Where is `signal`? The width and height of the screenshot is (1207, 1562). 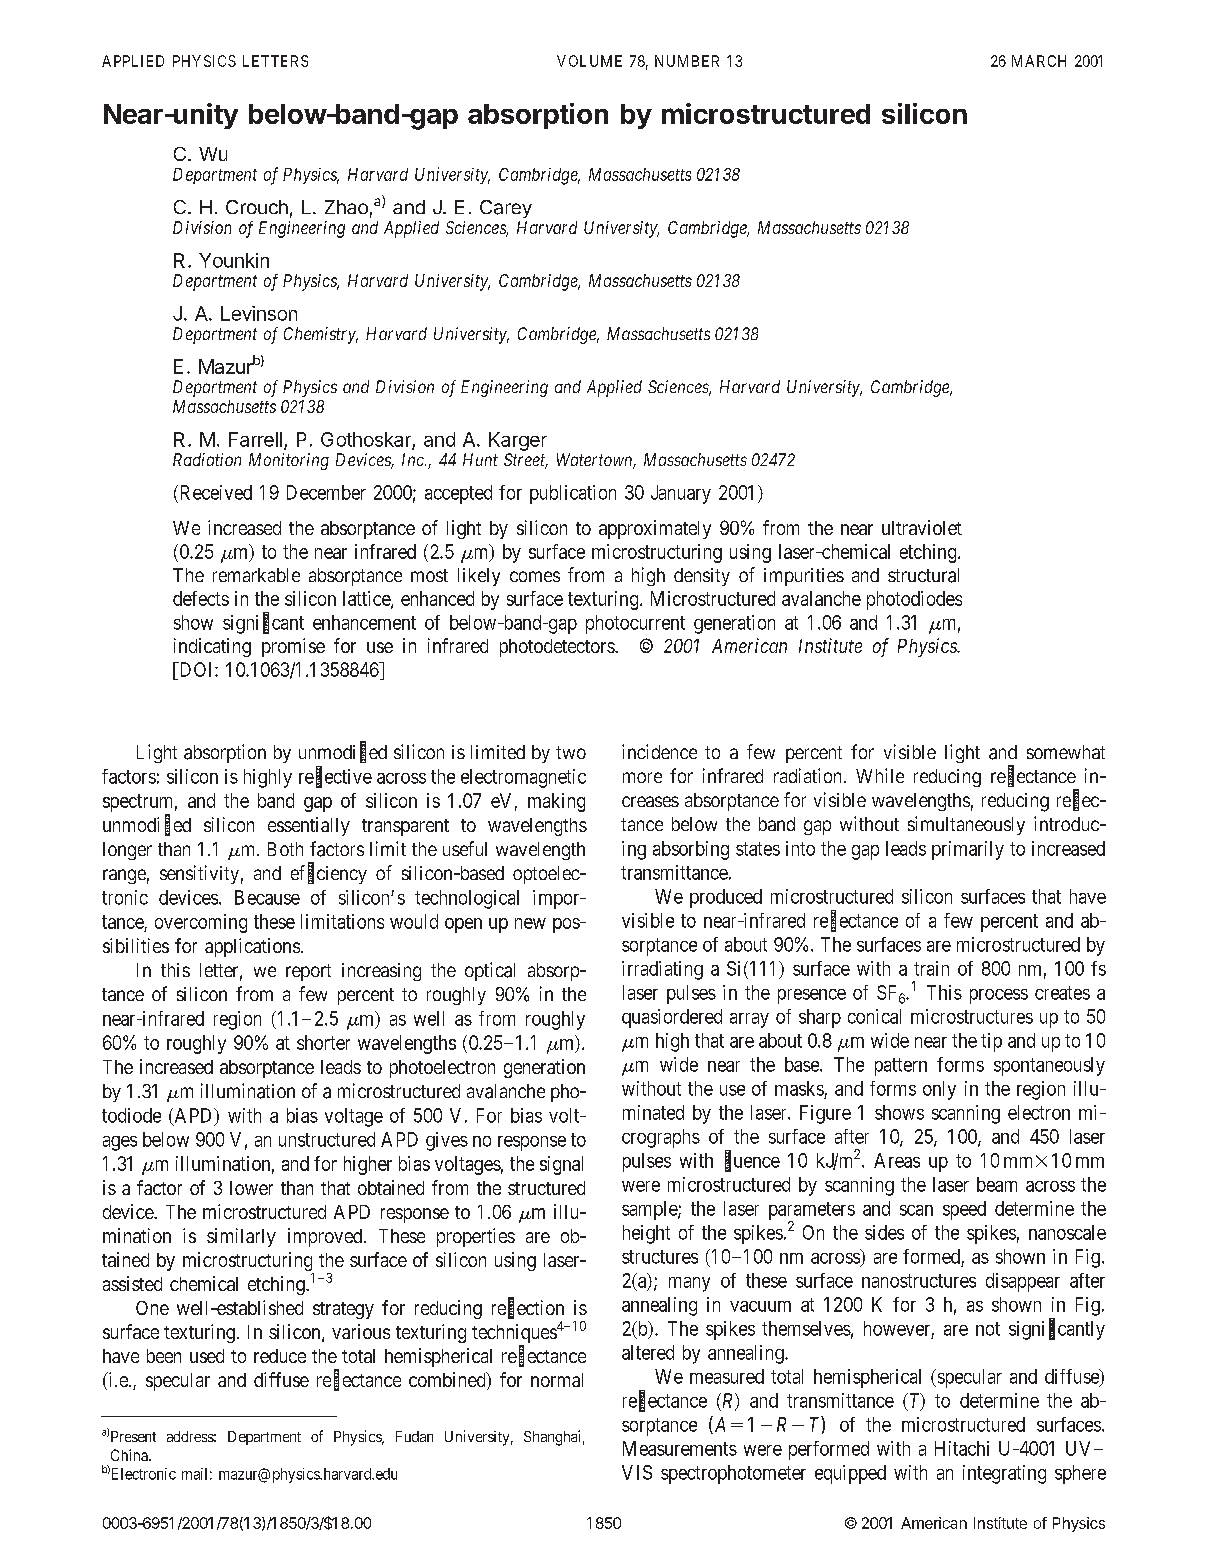
signal is located at coordinates (561, 1165).
